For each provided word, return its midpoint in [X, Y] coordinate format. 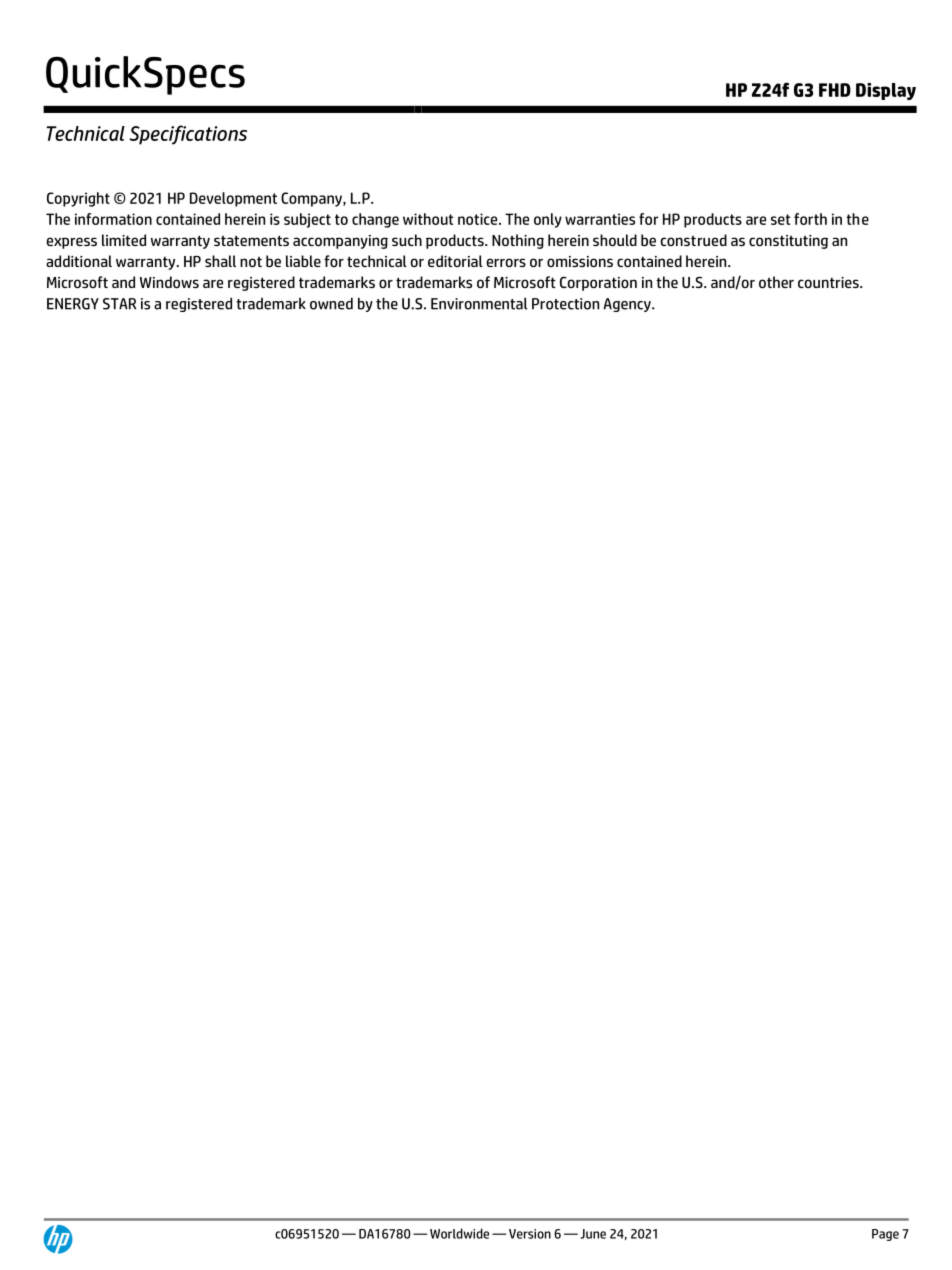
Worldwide [459, 1233]
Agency [628, 305]
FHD [835, 90]
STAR [119, 304]
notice [479, 219]
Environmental [479, 303]
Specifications [188, 135]
